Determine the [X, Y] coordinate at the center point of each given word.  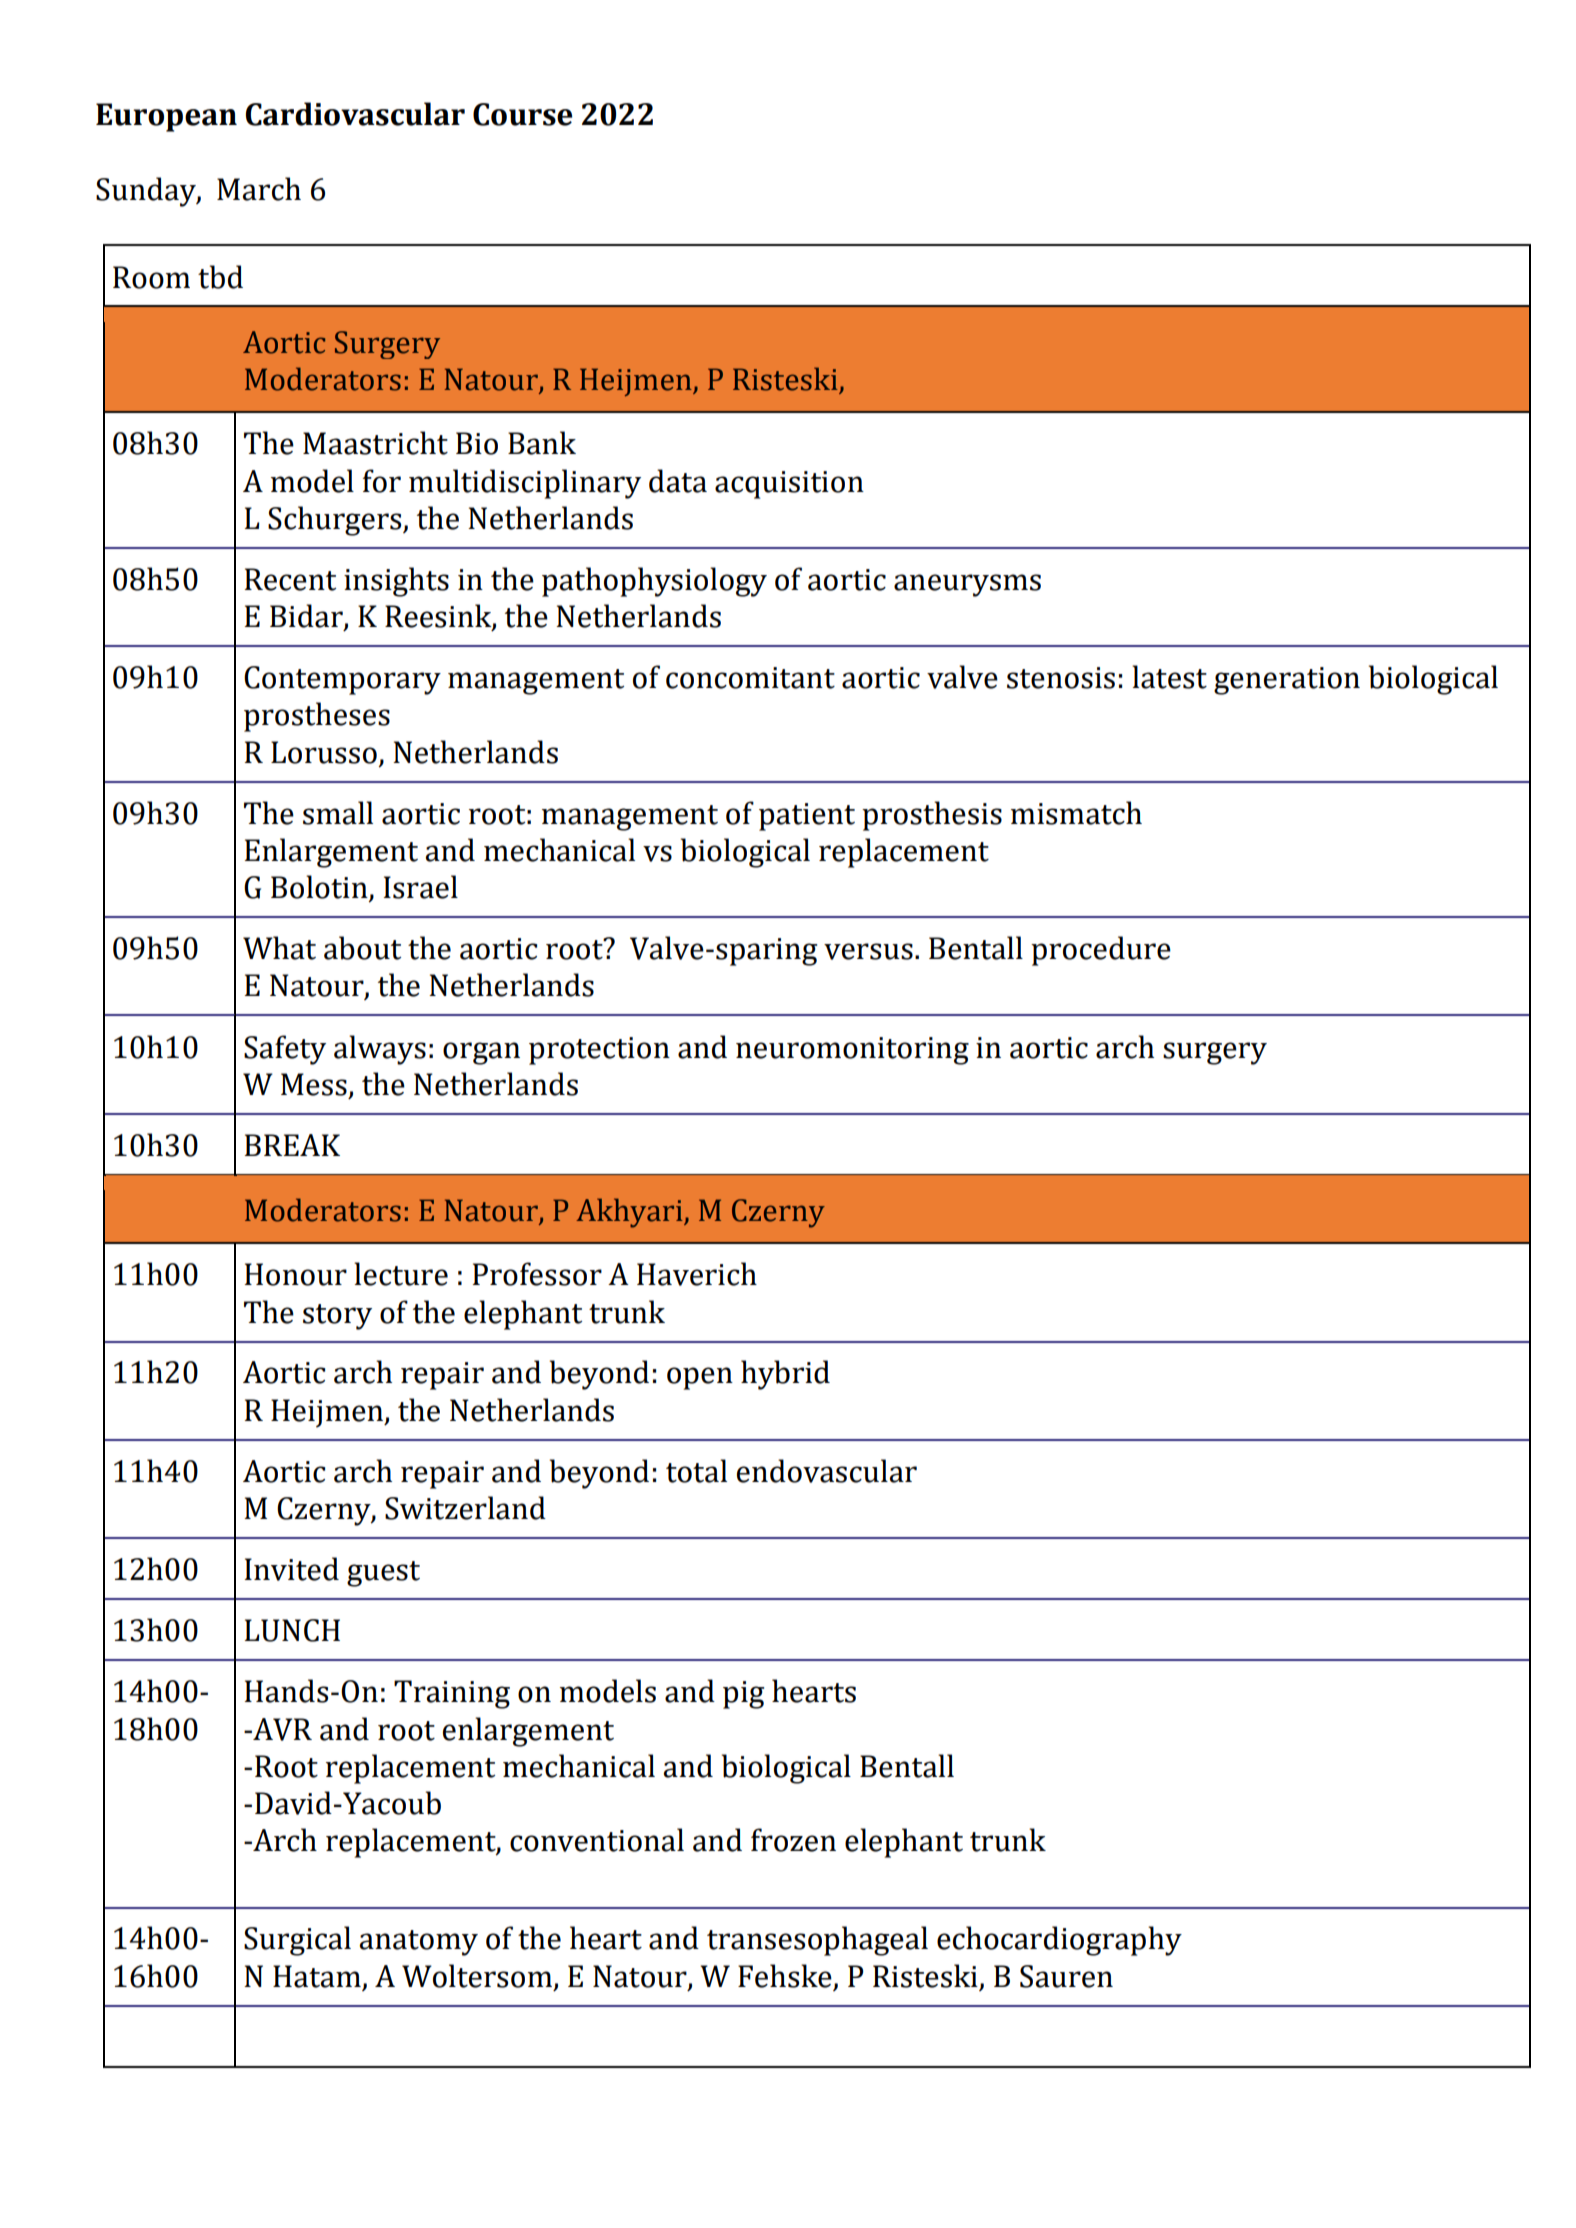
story [337, 1317]
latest [1169, 677]
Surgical [297, 1941]
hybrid [785, 1375]
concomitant [750, 678]
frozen [793, 1840]
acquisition [789, 485]
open [700, 1378]
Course [522, 114]
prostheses [317, 717]
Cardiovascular [355, 114]
